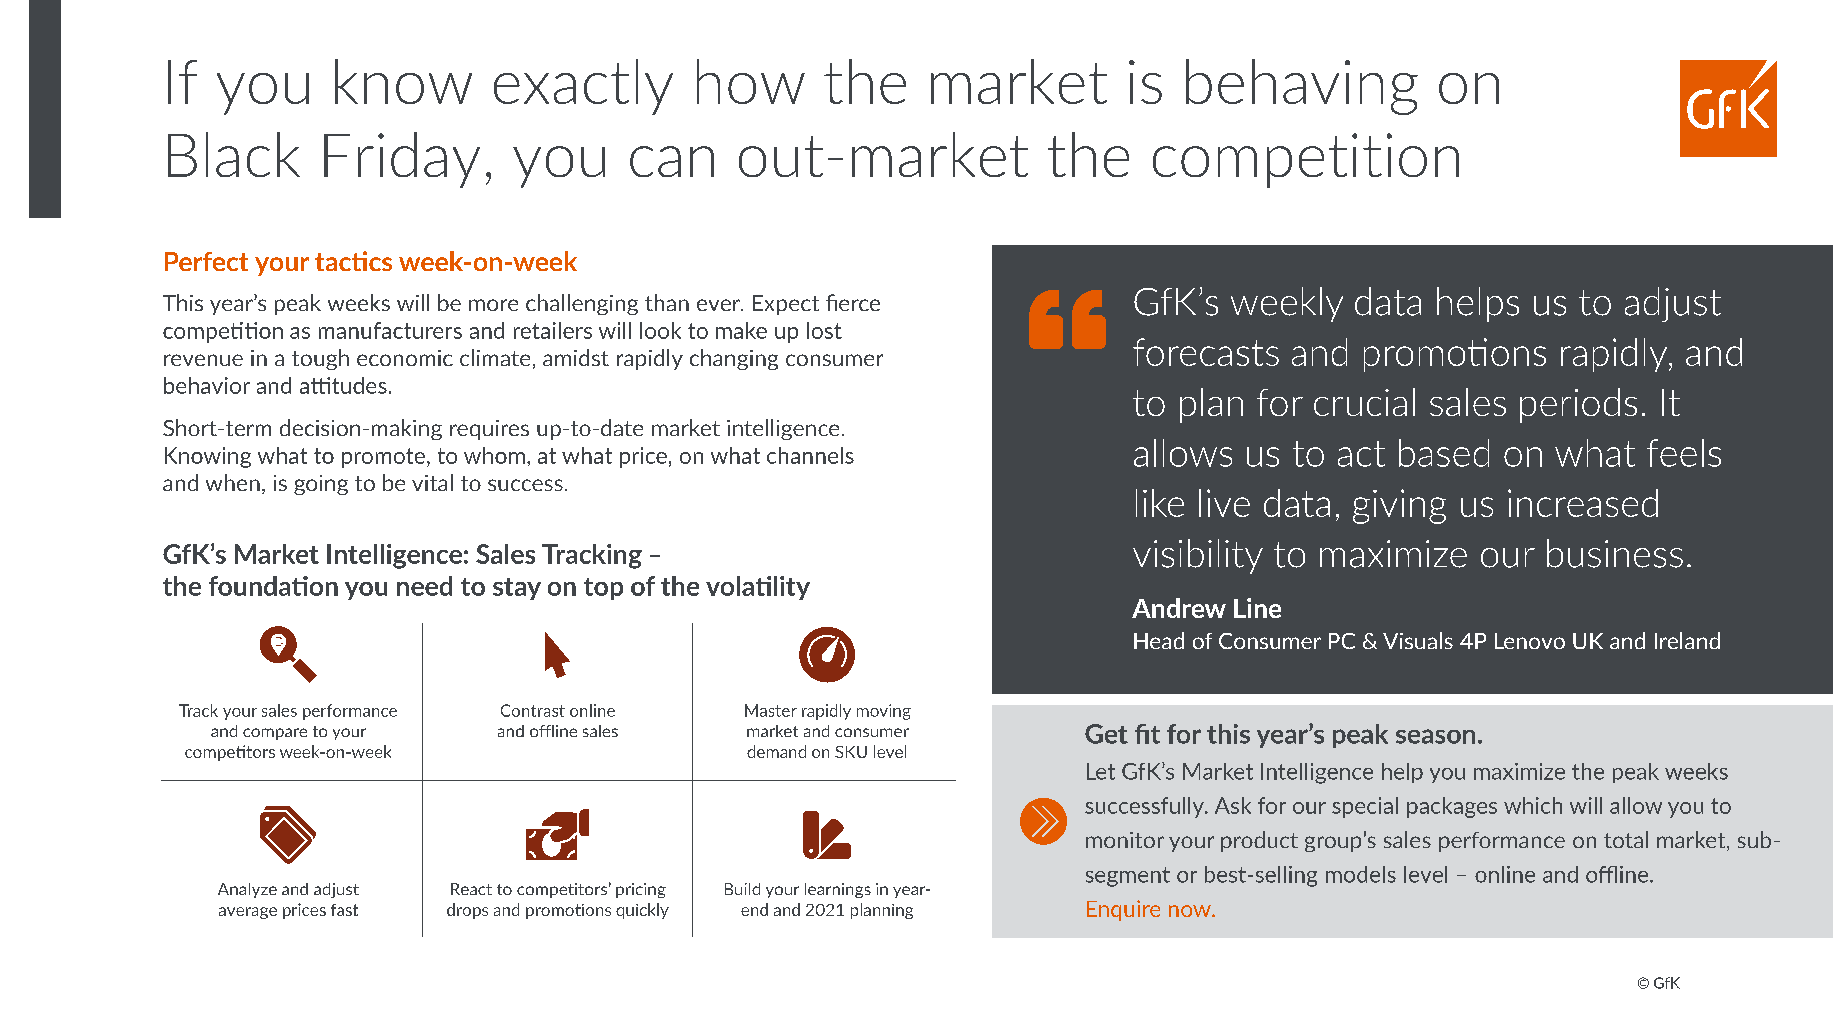 Image resolution: width=1833 pixels, height=1031 pixels. I want to click on Friday, so click(402, 160).
